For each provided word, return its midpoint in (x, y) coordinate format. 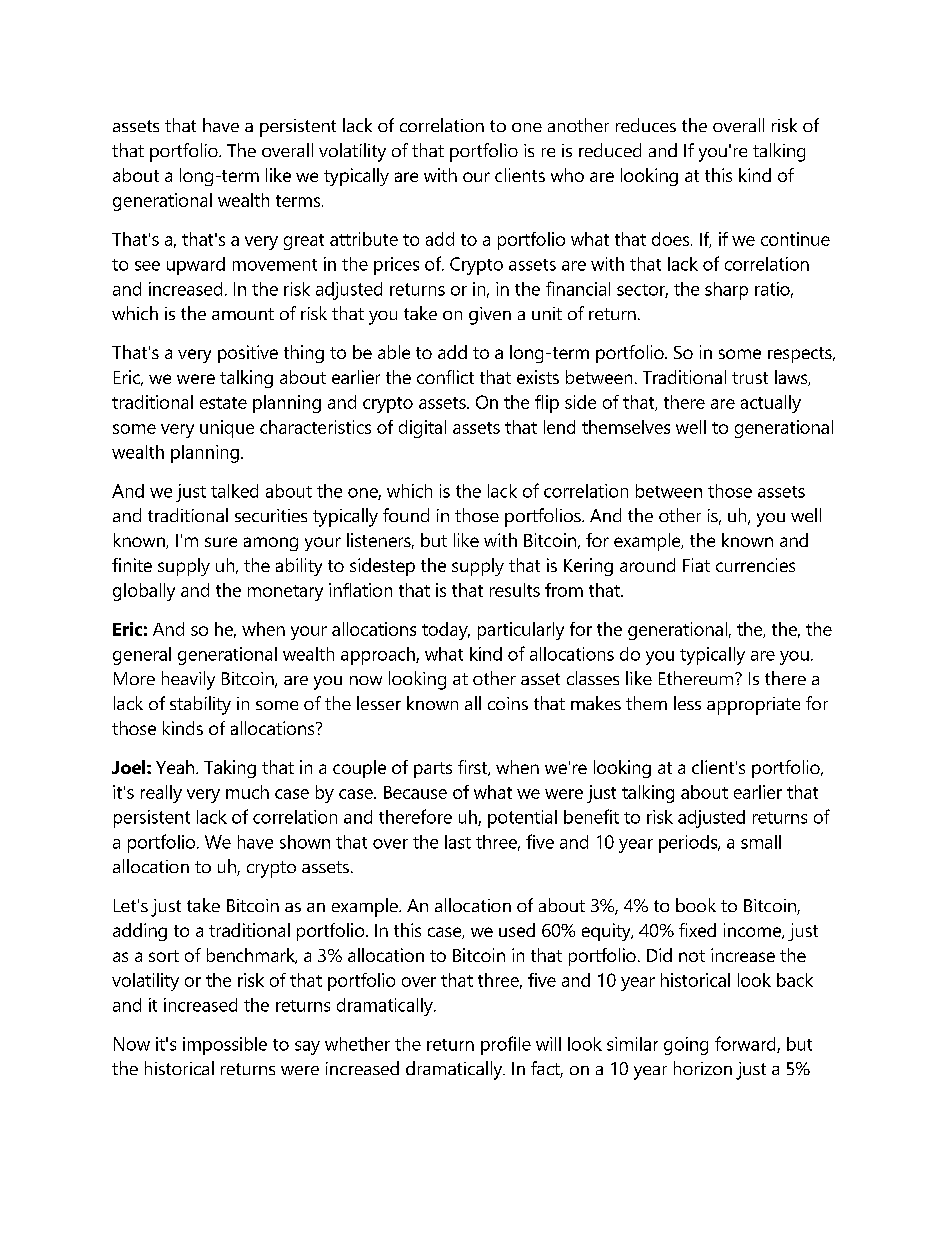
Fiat (696, 565)
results (515, 590)
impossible (225, 1046)
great (304, 242)
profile (506, 1045)
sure (221, 542)
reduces (646, 125)
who (567, 175)
